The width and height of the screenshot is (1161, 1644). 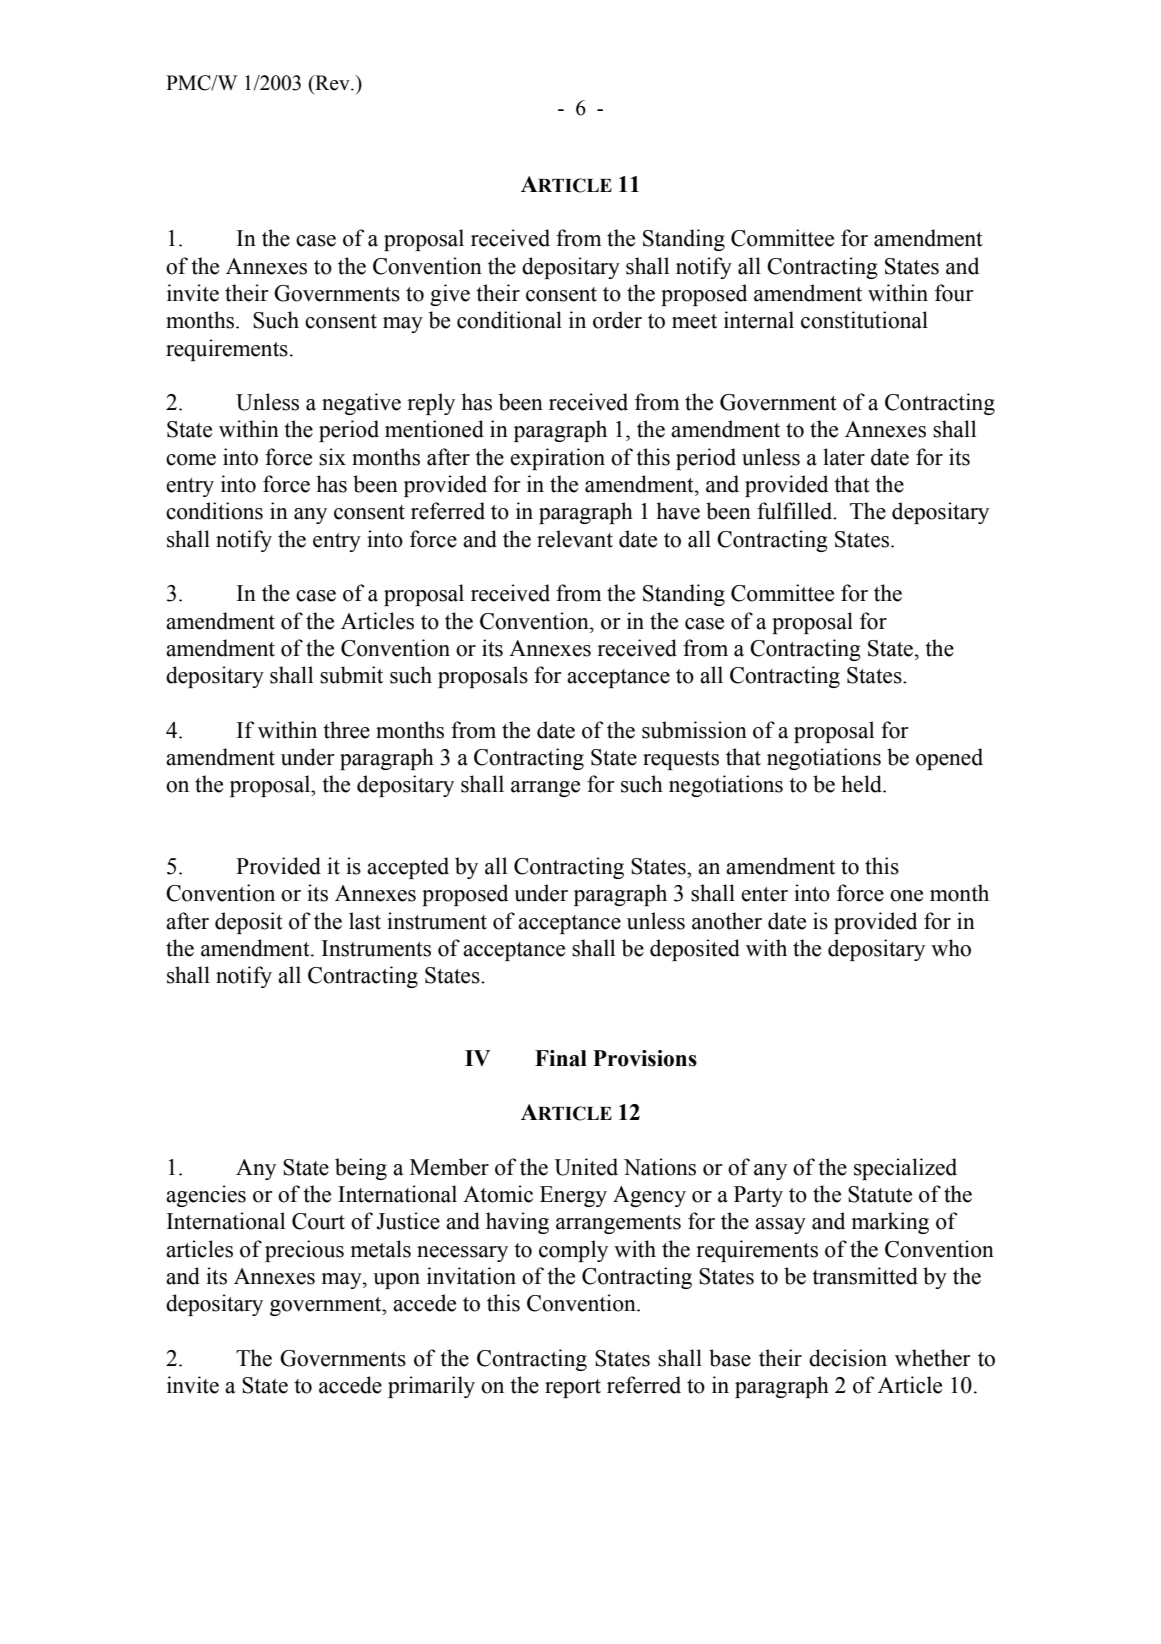 What do you see at coordinates (561, 1058) in the screenshot?
I see `Final` at bounding box center [561, 1058].
